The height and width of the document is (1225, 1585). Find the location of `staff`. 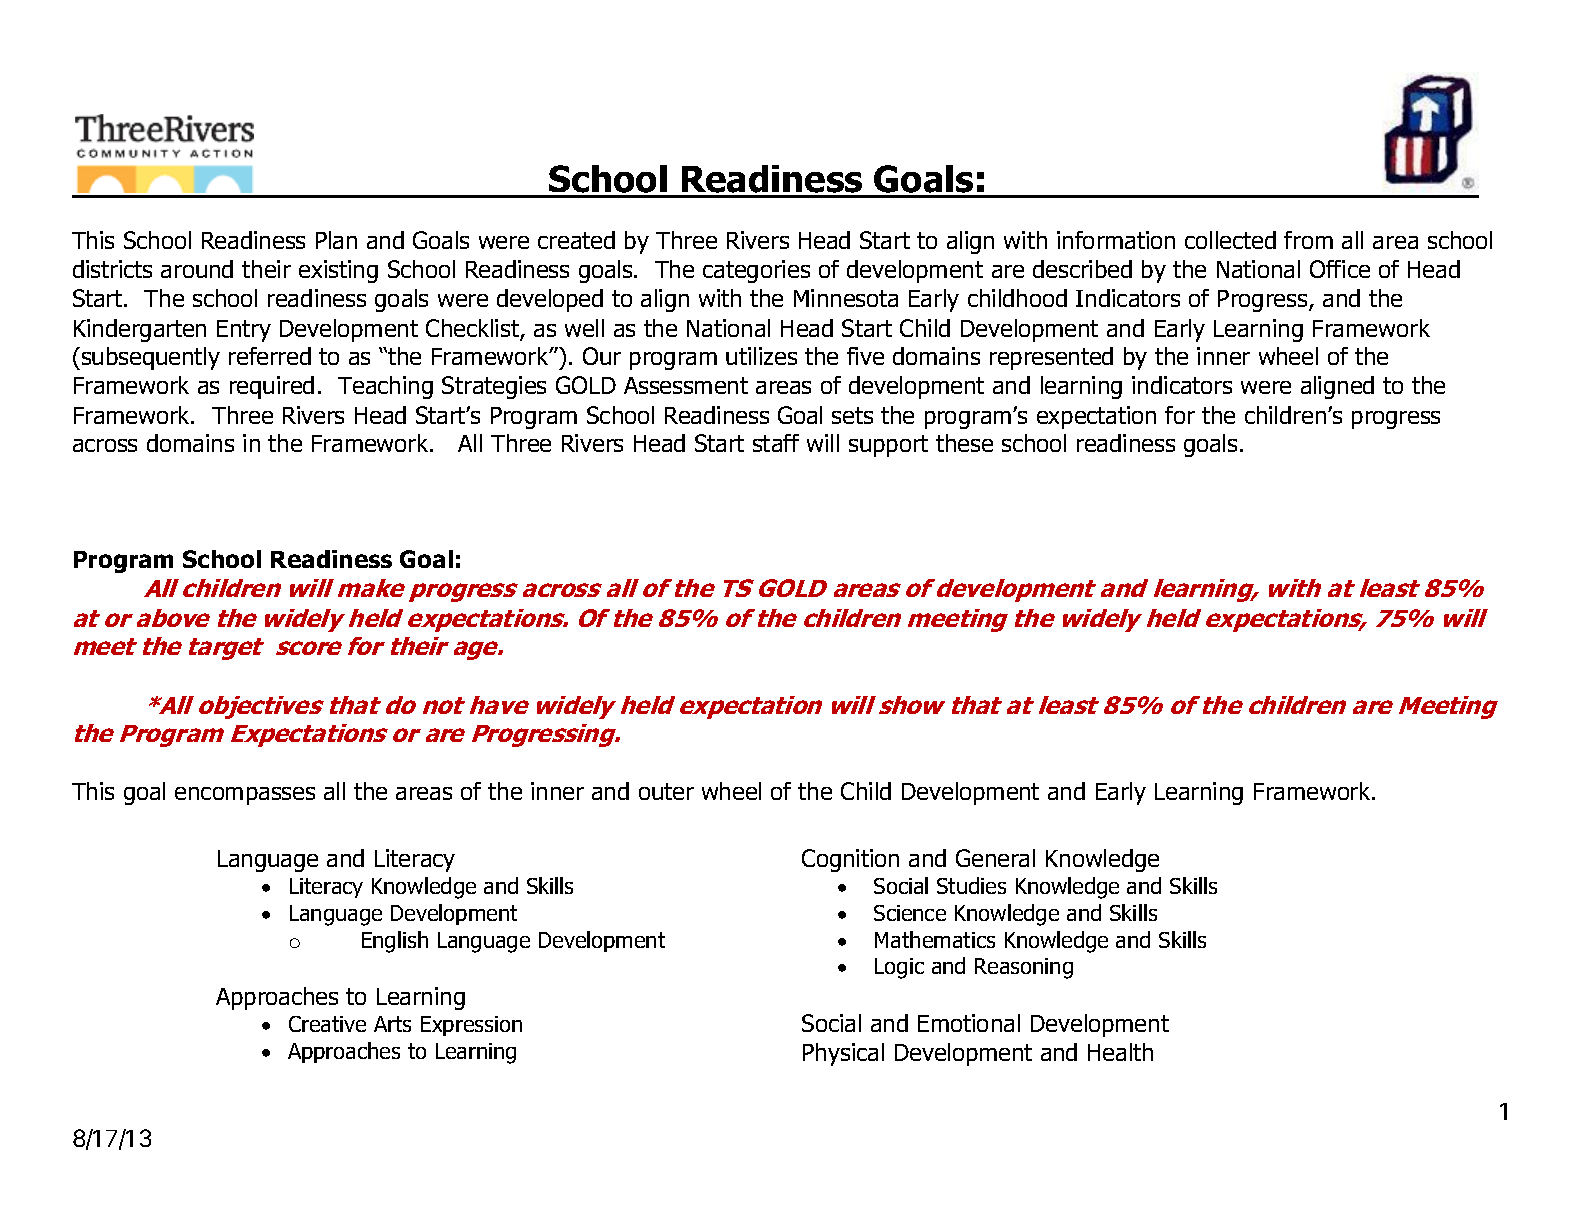

staff is located at coordinates (776, 443).
